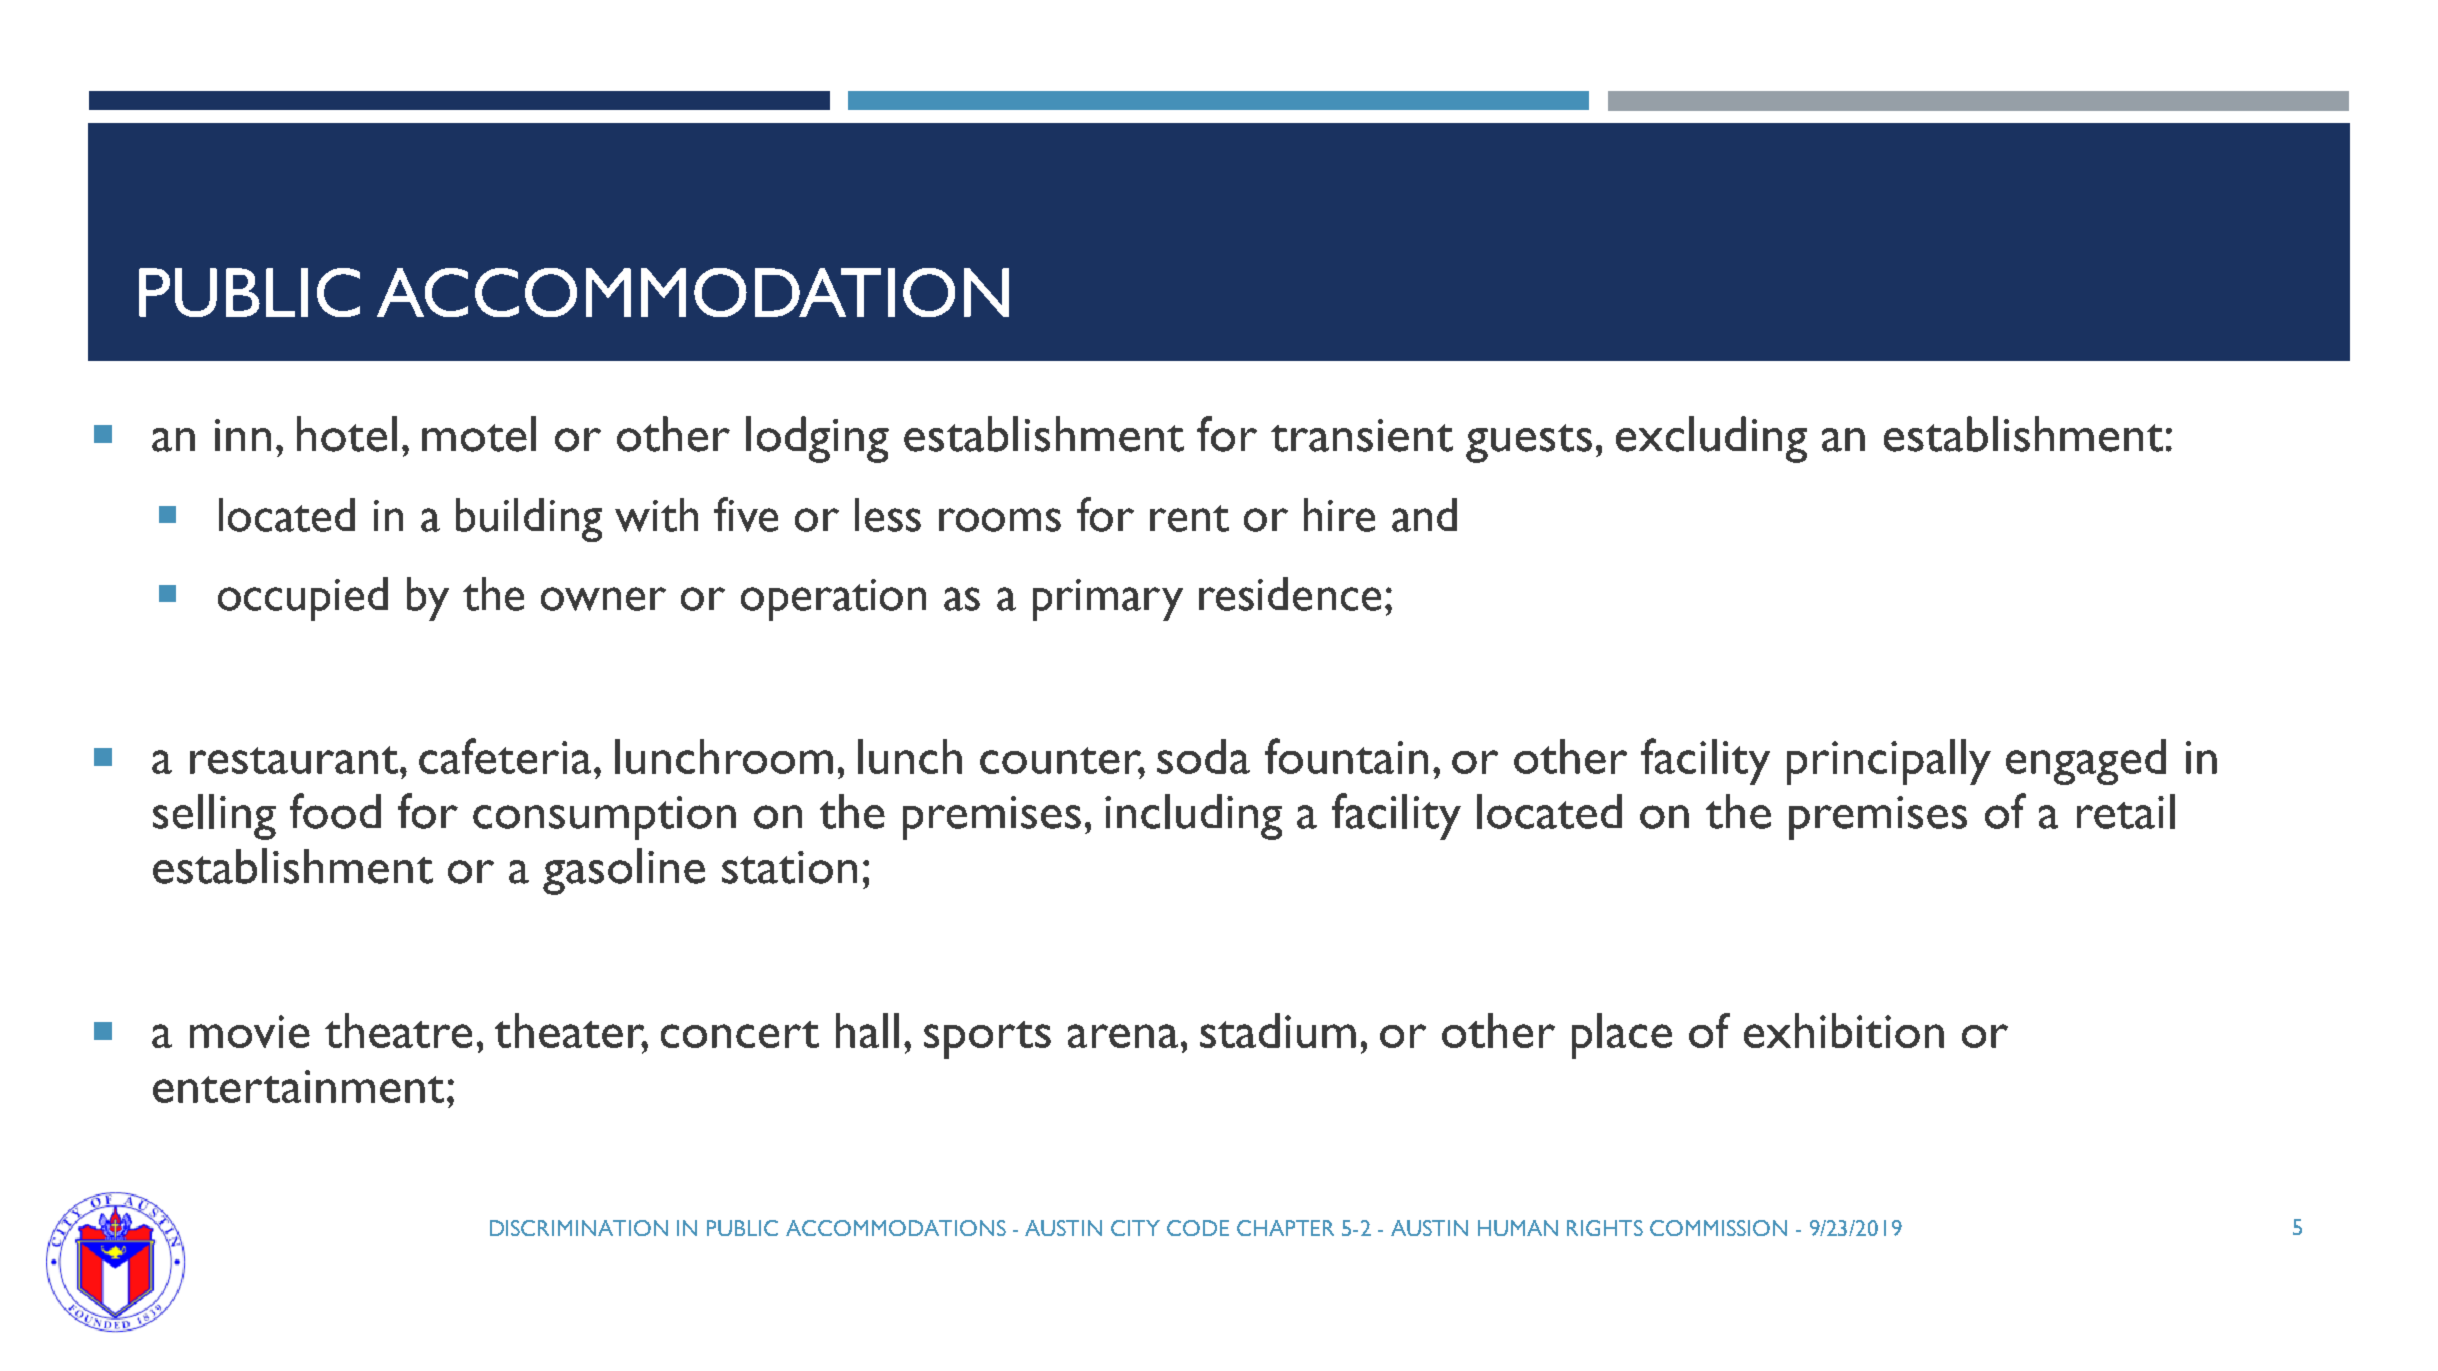 The height and width of the screenshot is (1371, 2438). What do you see at coordinates (1193, 817) in the screenshot?
I see `including` at bounding box center [1193, 817].
